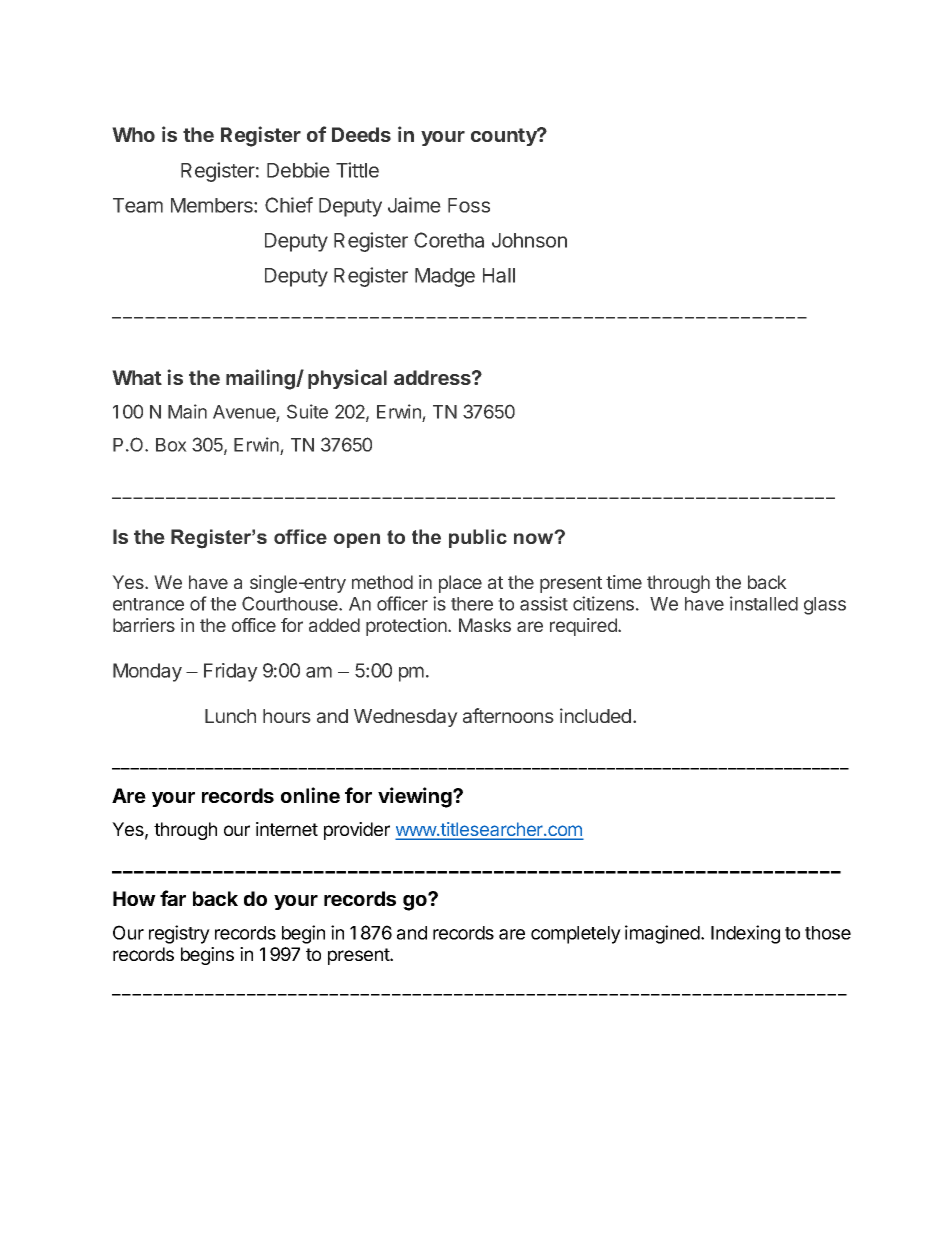 This image has width=952, height=1233. What do you see at coordinates (529, 240) in the image?
I see `Johnson` at bounding box center [529, 240].
